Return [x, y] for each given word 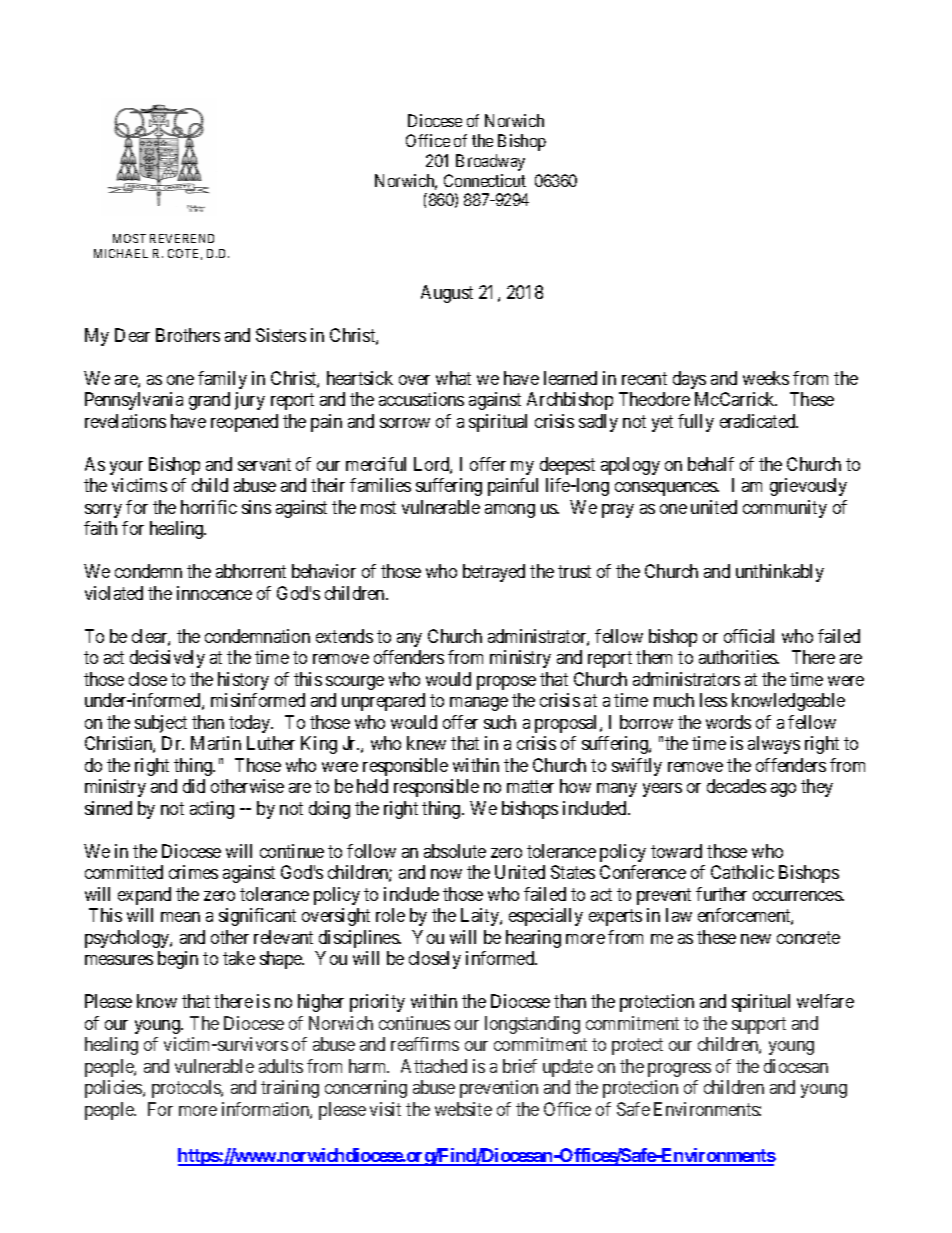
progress [679, 1070]
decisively [167, 659]
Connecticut [485, 180]
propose [506, 683]
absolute [455, 851]
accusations [421, 399]
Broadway [490, 162]
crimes [193, 872]
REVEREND [182, 238]
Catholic [742, 872]
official [749, 636]
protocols [187, 1089]
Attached [434, 1066]
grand [209, 401]
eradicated [759, 421]
